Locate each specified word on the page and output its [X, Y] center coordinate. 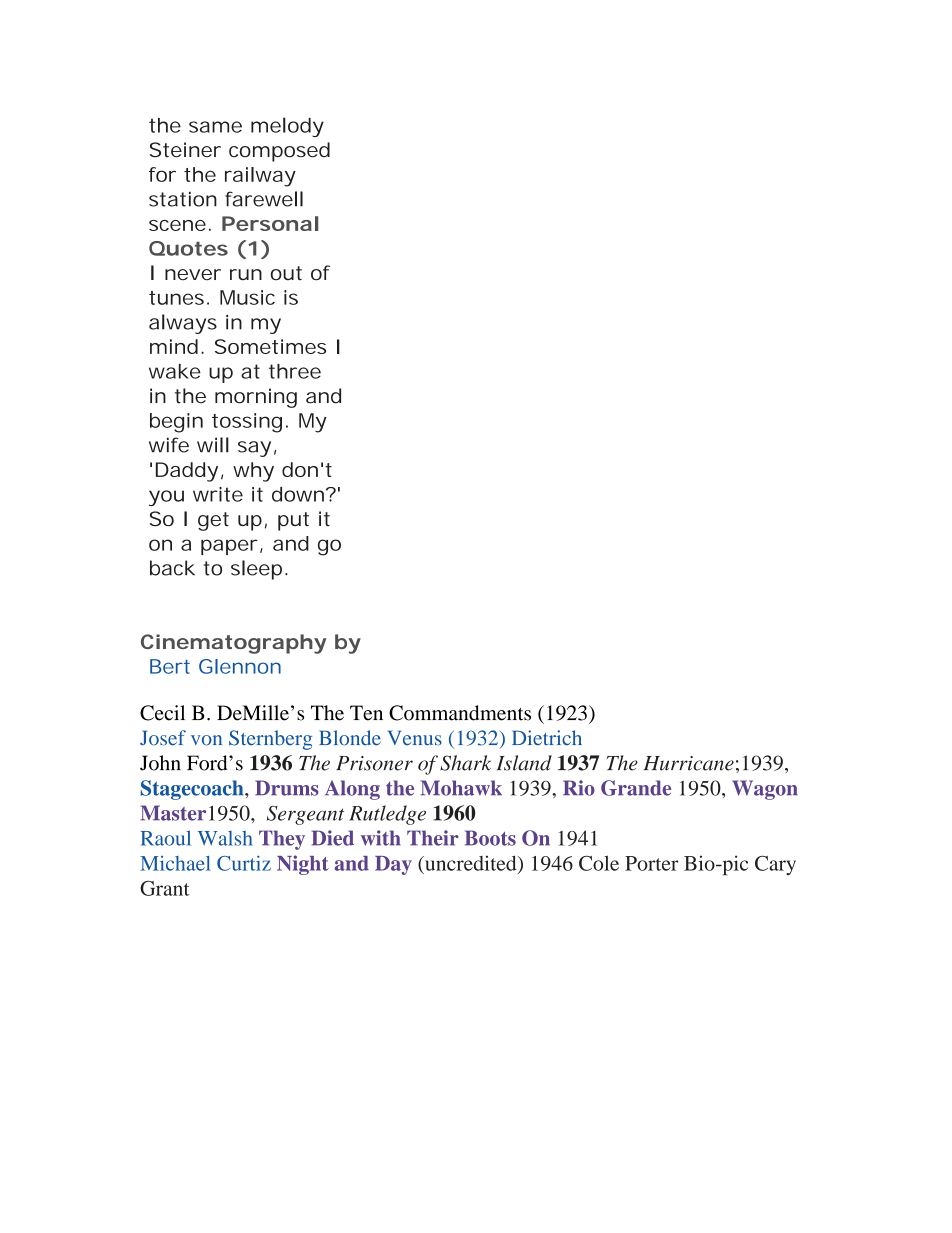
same [215, 127]
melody [287, 127]
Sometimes [270, 346]
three [295, 371]
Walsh [225, 838]
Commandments [460, 713]
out [286, 273]
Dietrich [547, 738]
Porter [651, 863]
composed [279, 152]
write [218, 494]
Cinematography [233, 644]
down [300, 494]
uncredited [471, 864]
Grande [636, 788]
